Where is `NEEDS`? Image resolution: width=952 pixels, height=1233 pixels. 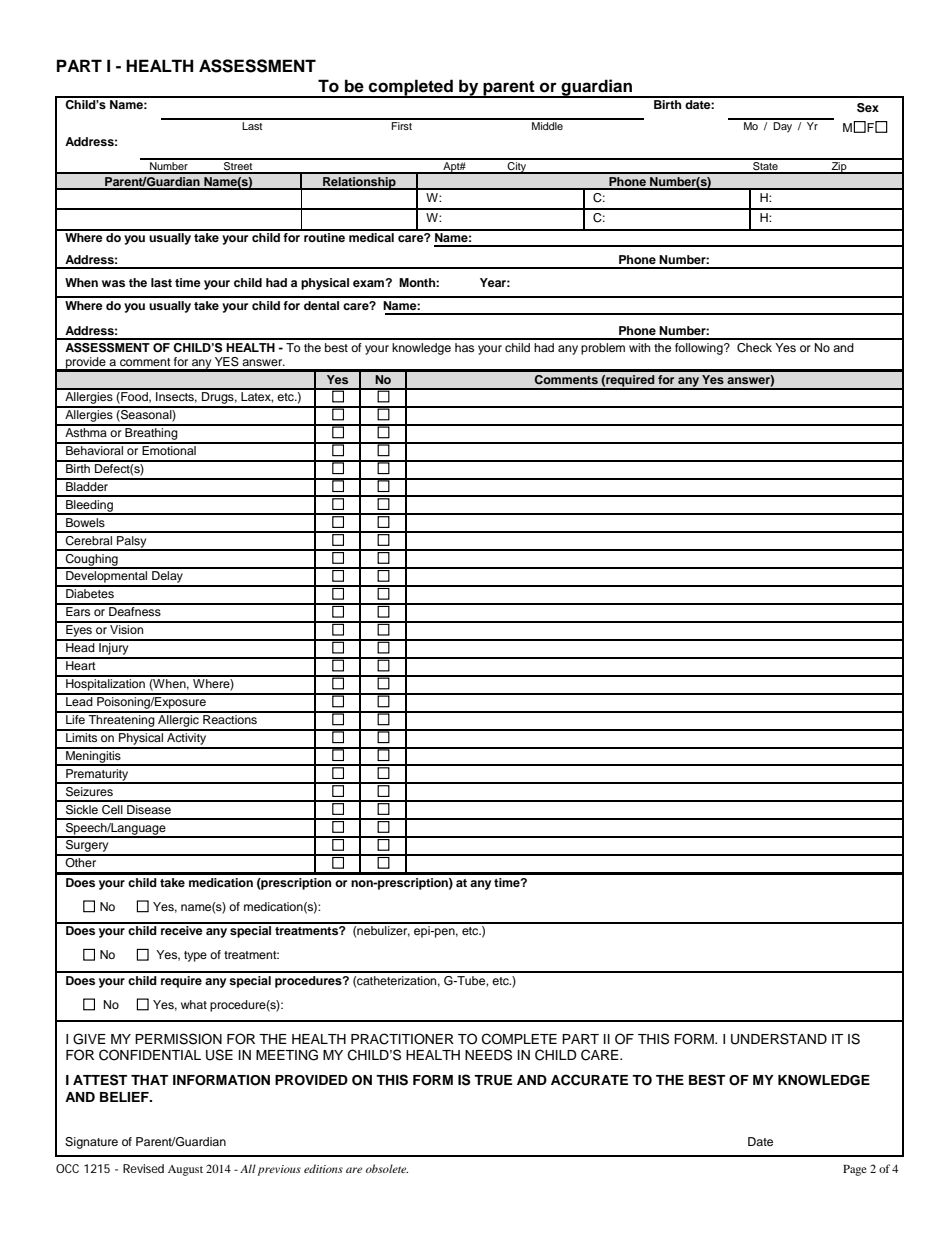
NEEDS is located at coordinates (488, 1055).
